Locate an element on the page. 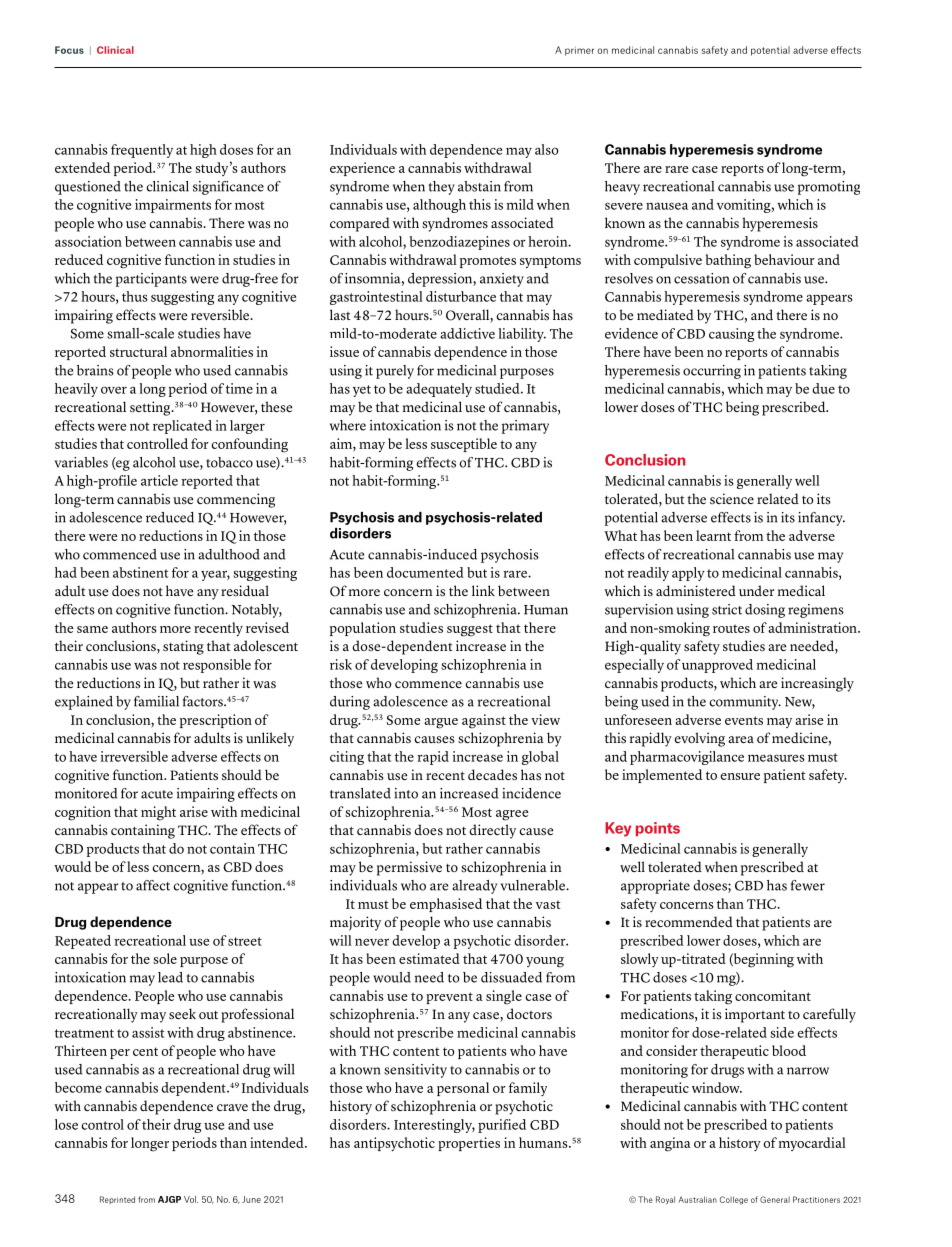 This document has width=952, height=1247. science is located at coordinates (732, 499).
